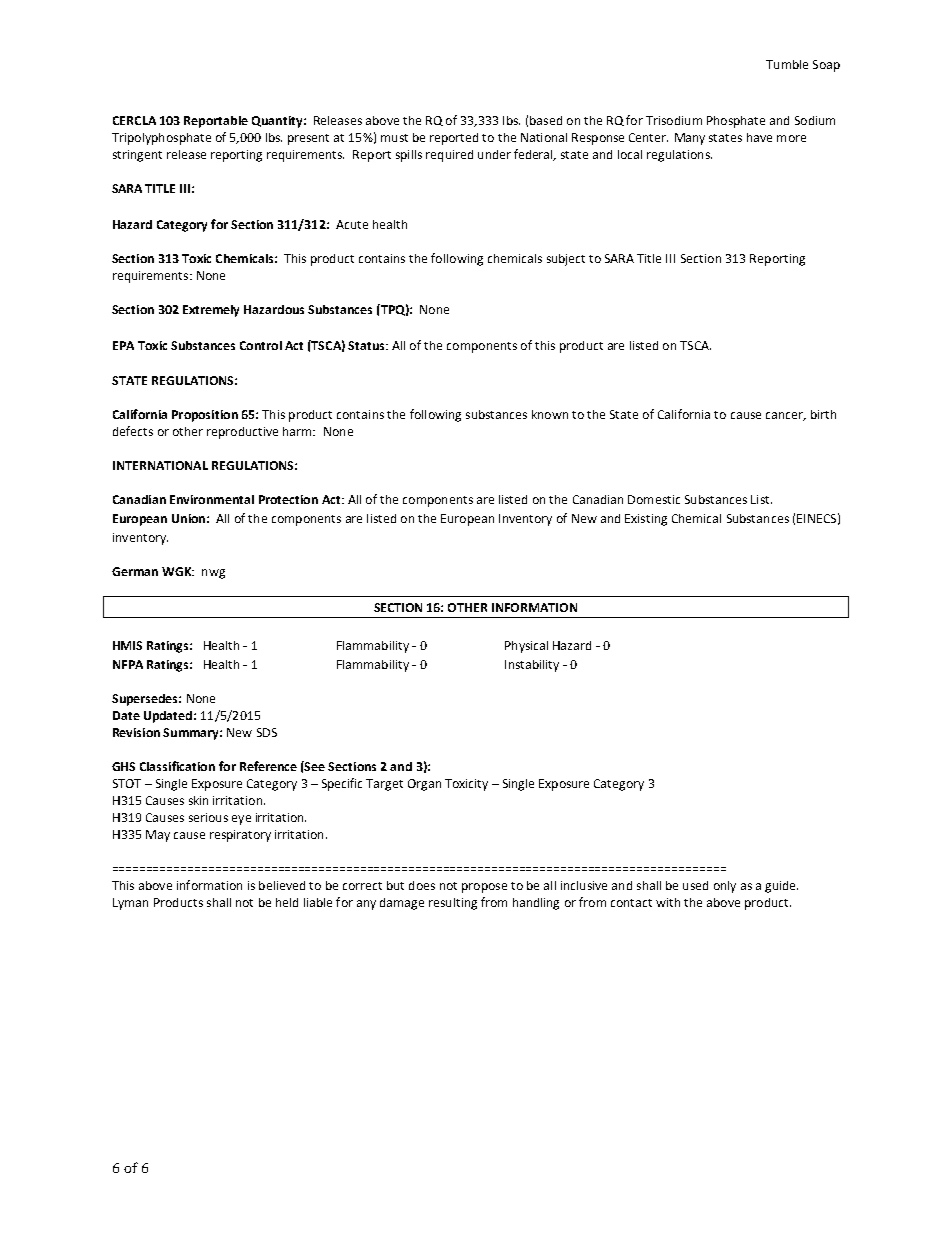 The height and width of the page is (1233, 952). What do you see at coordinates (787, 64) in the page?
I see `Tumble` at bounding box center [787, 64].
